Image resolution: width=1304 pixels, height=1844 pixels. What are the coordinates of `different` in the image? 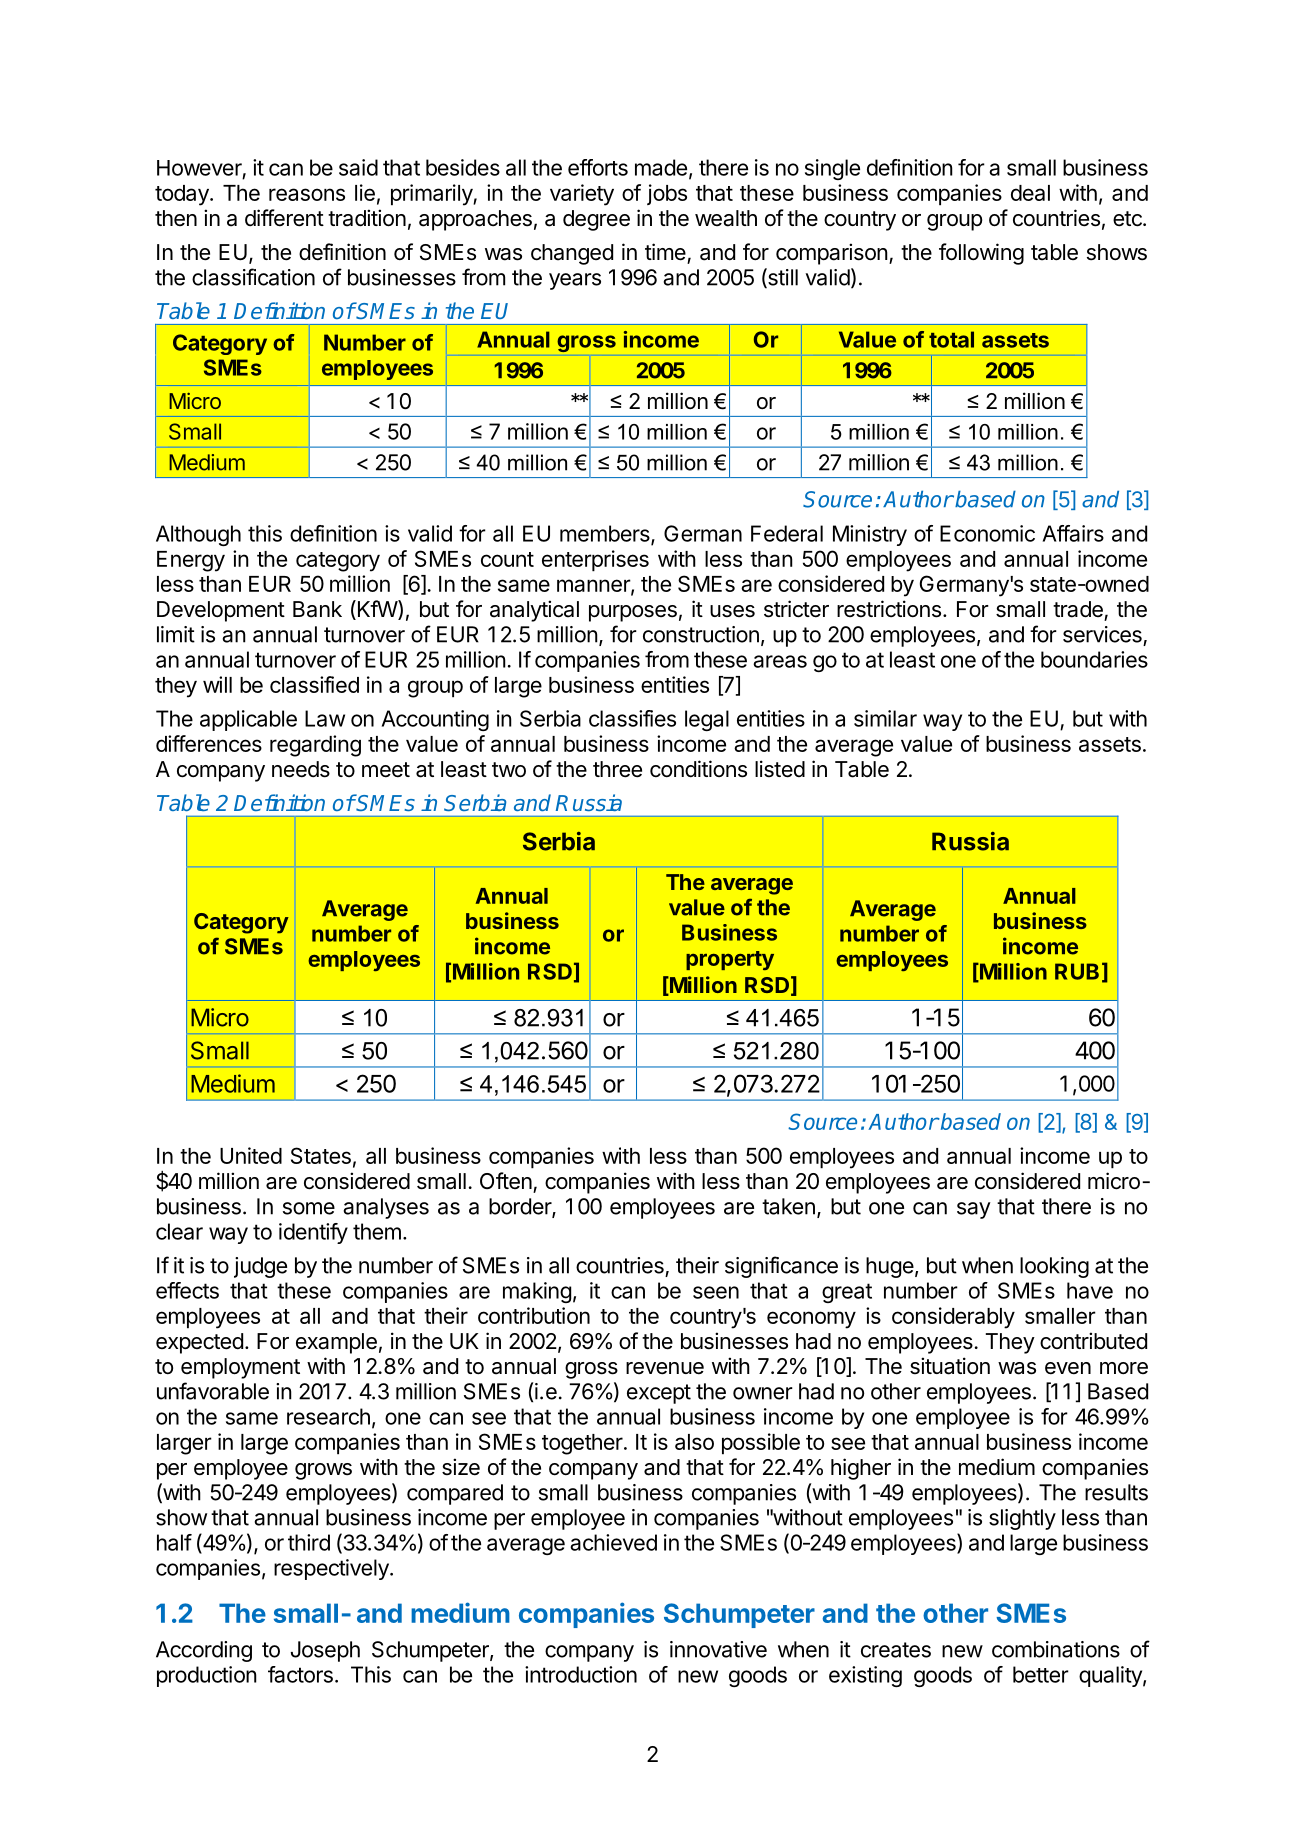 It's located at (284, 218).
